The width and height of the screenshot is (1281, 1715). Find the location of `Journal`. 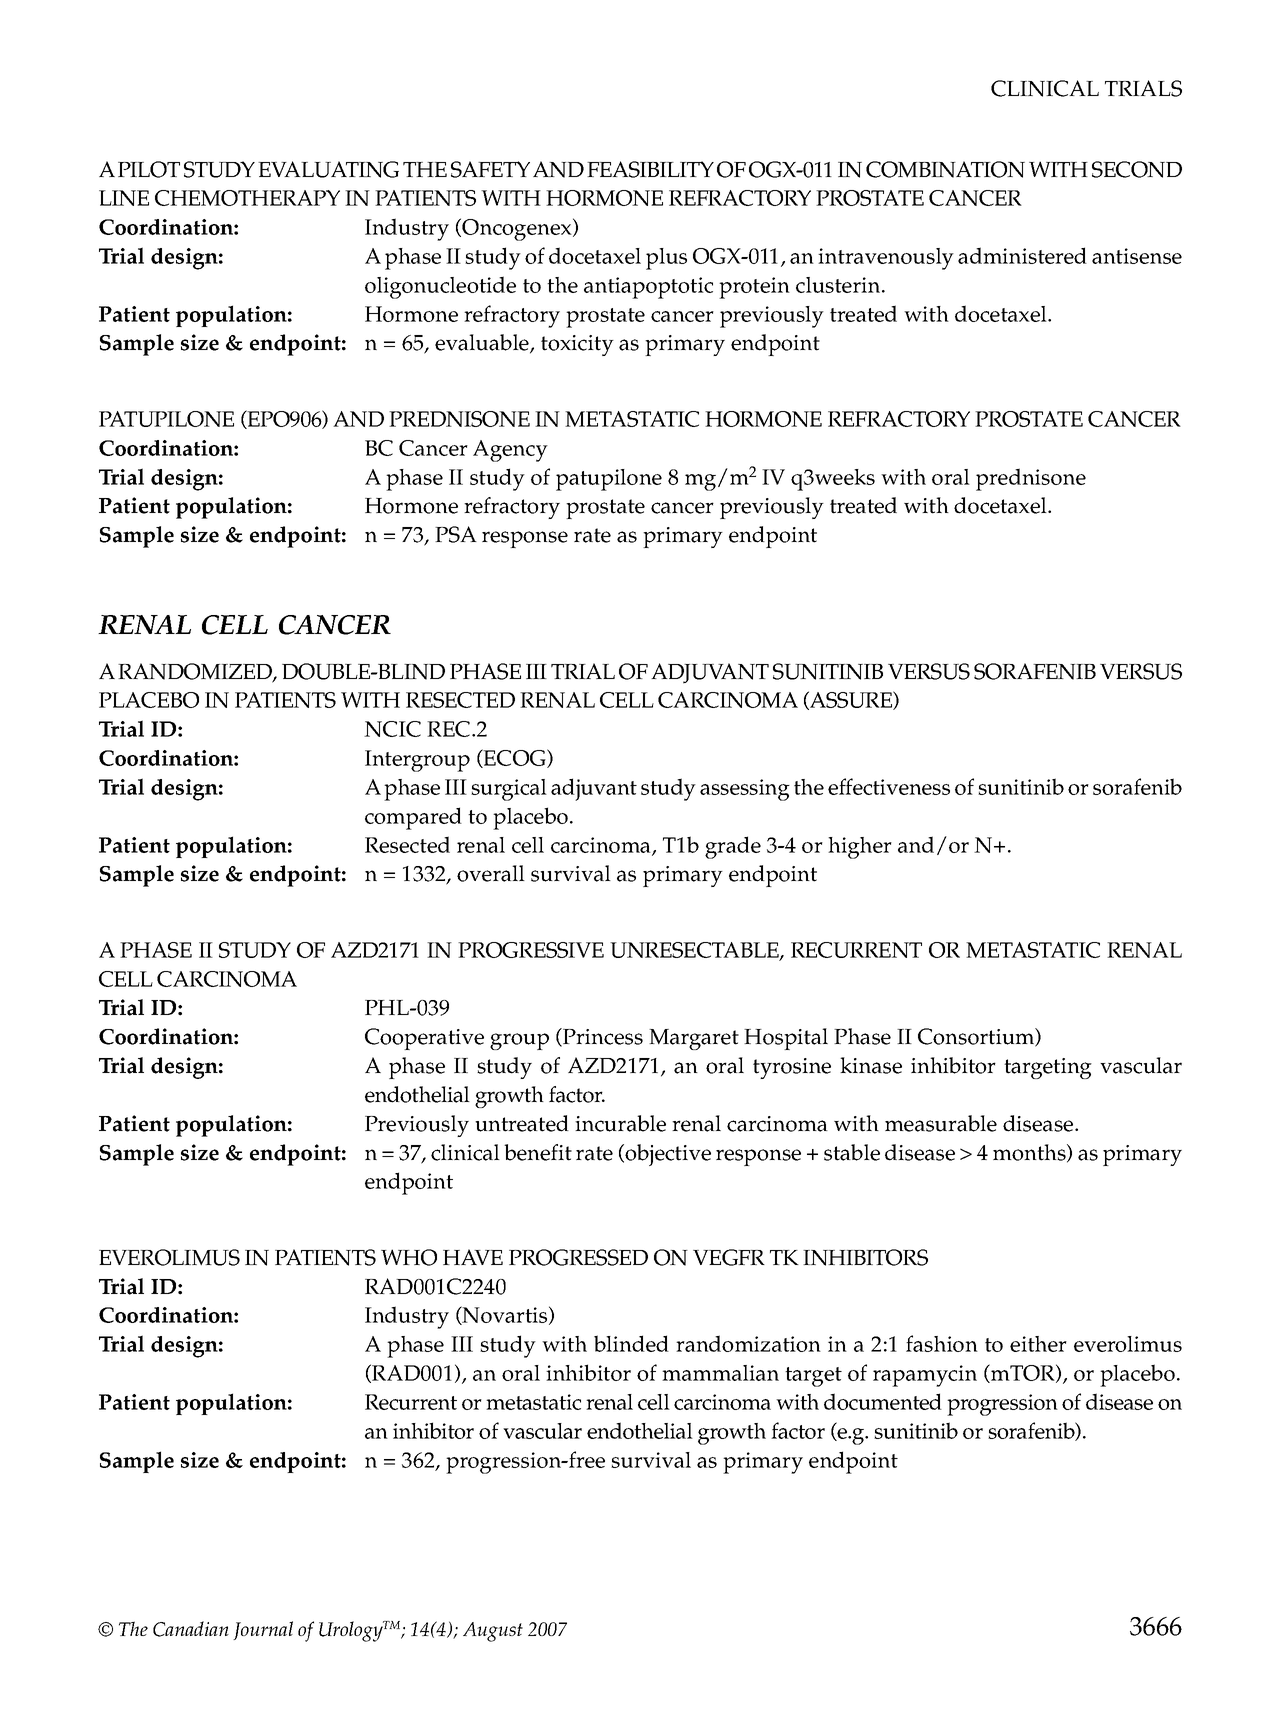

Journal is located at coordinates (263, 1630).
